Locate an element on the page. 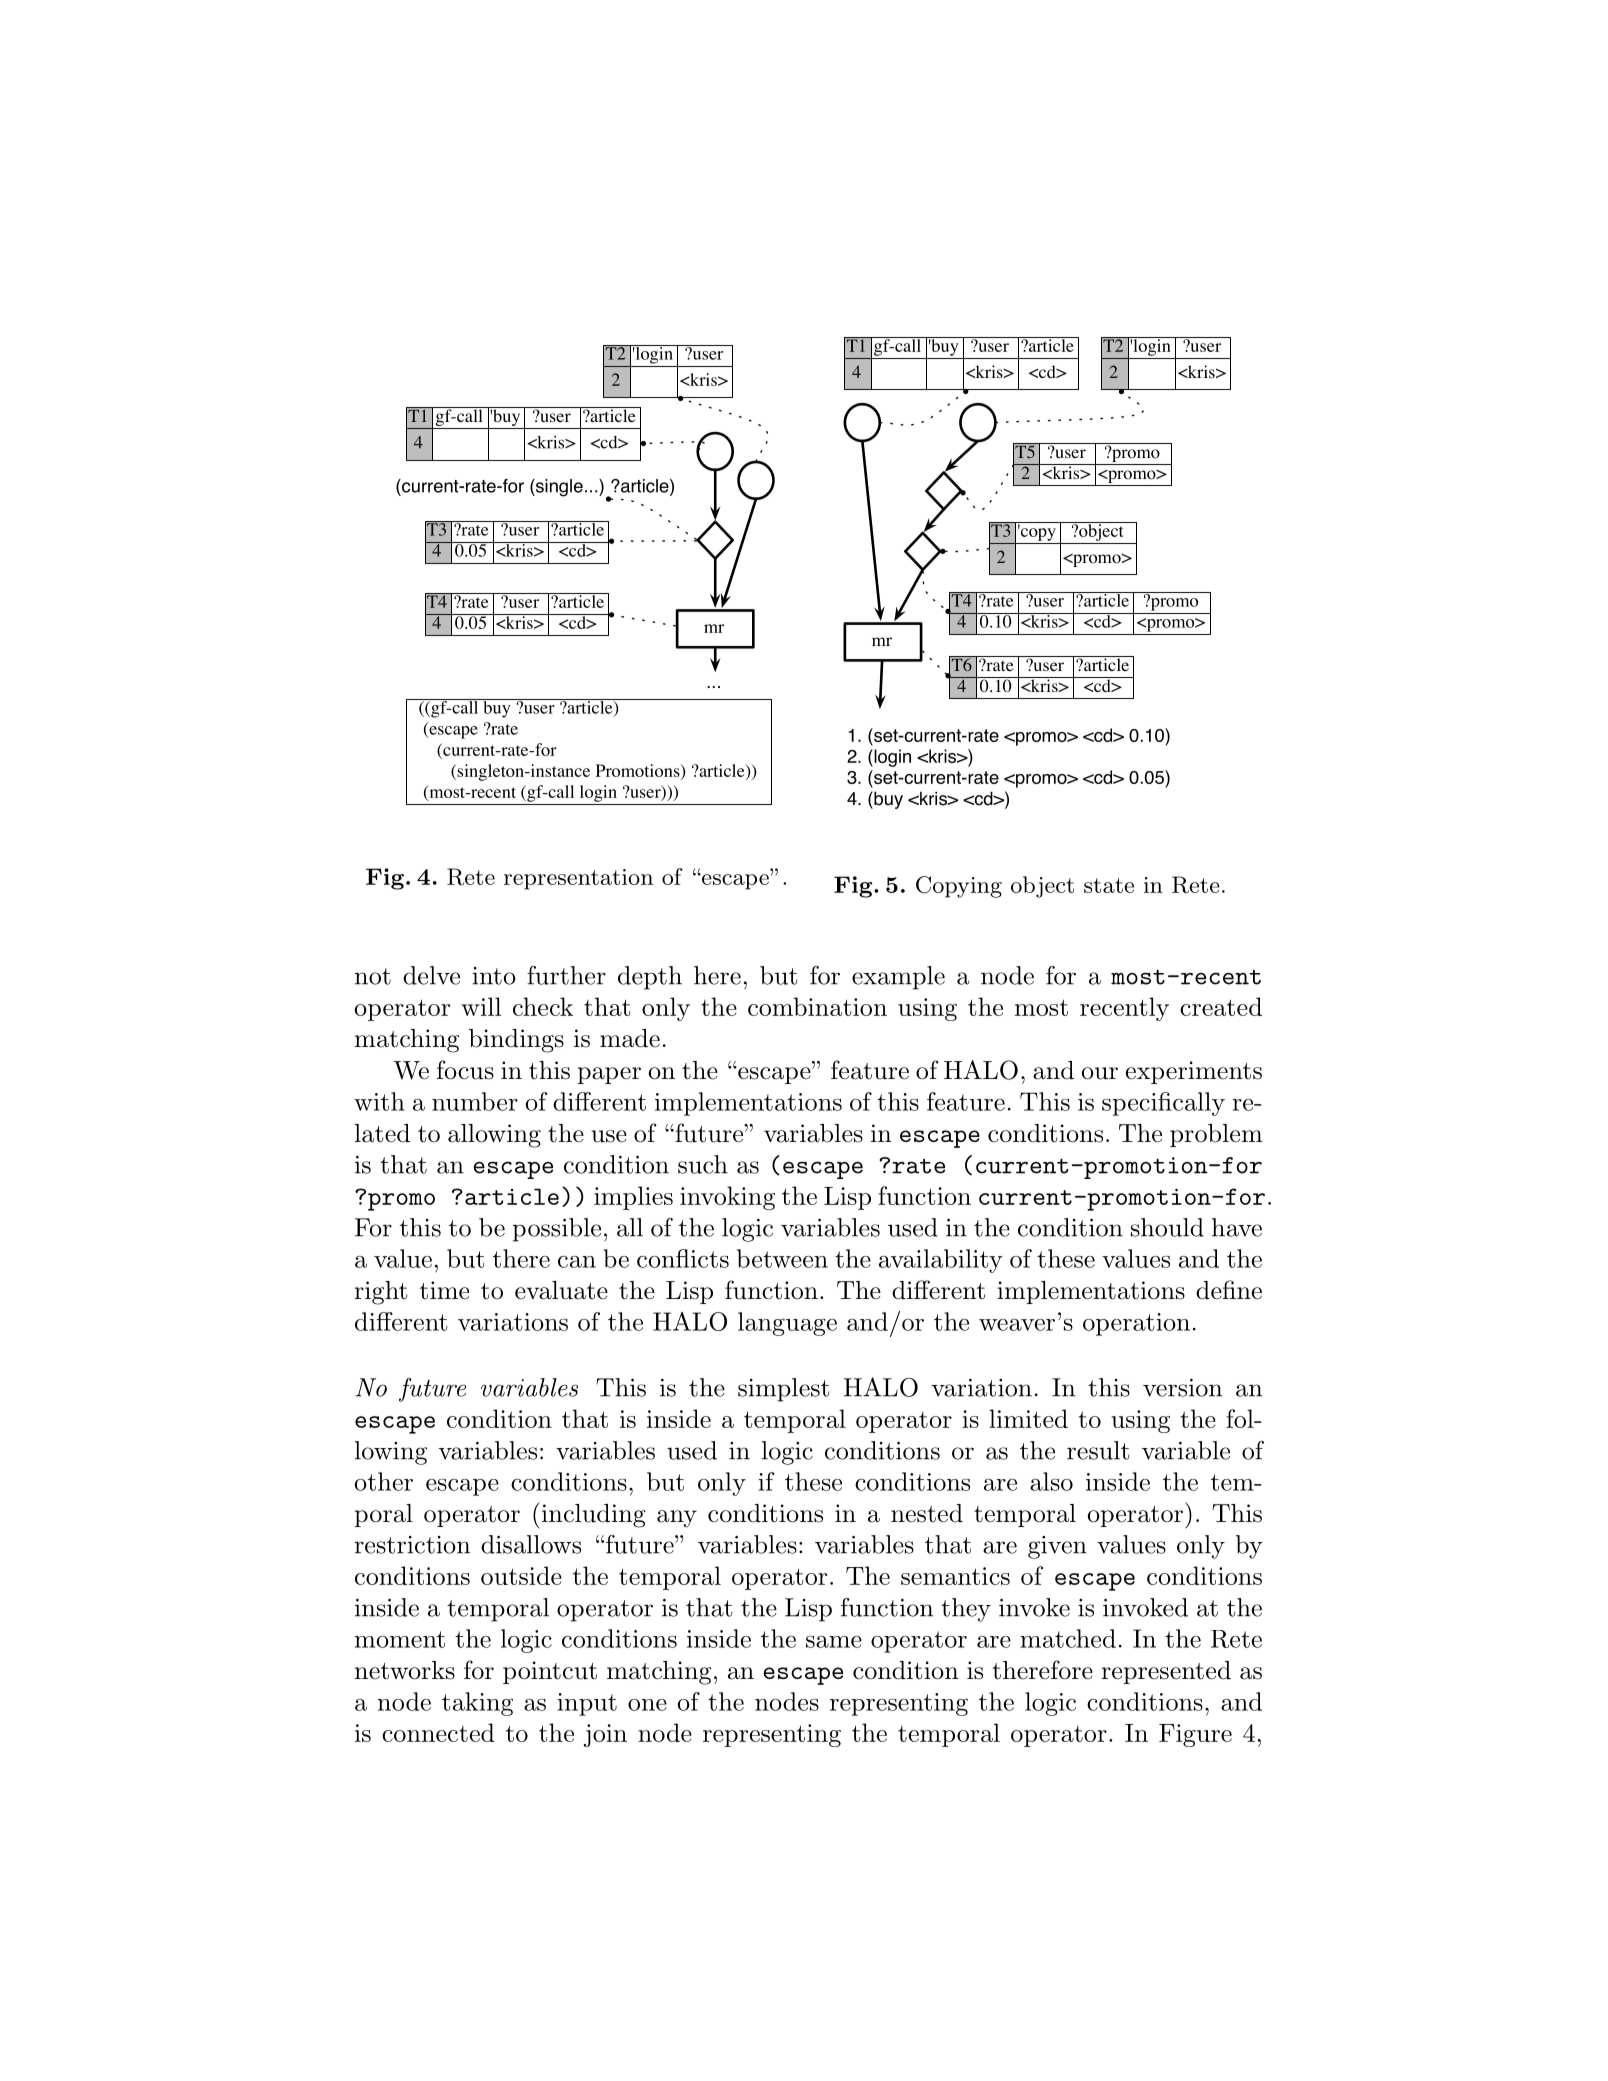  simplest is located at coordinates (783, 1390).
